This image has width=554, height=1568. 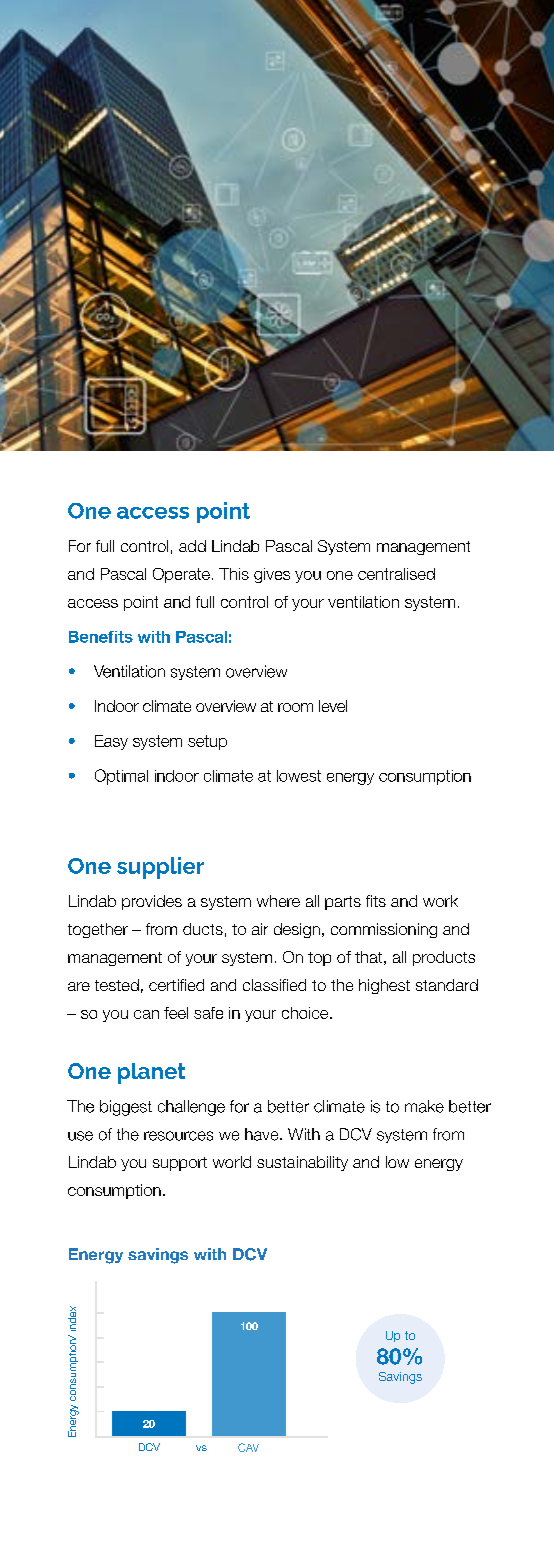 What do you see at coordinates (180, 1164) in the image?
I see `support` at bounding box center [180, 1164].
